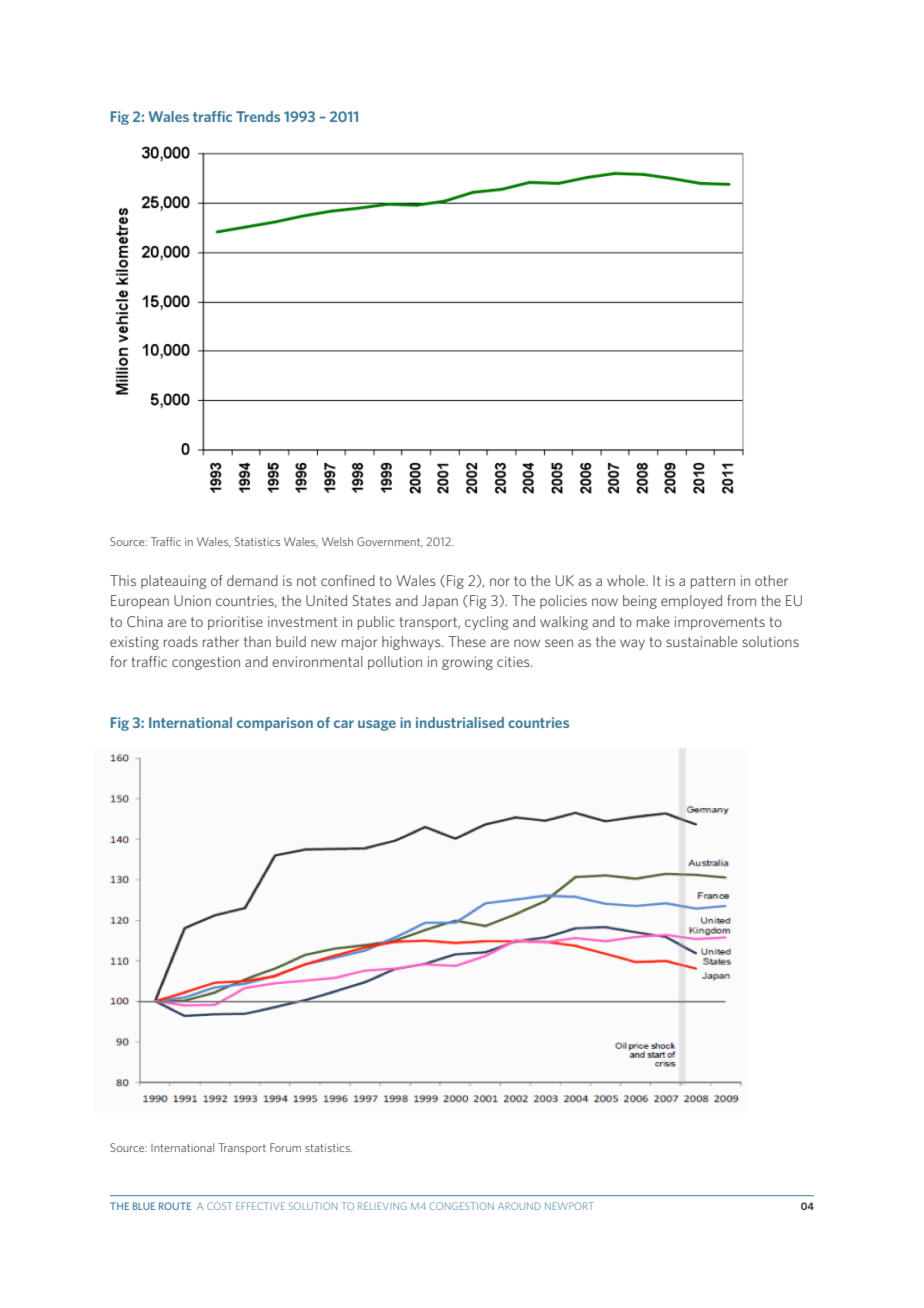 The image size is (924, 1308). Describe the element at coordinates (258, 116) in the page. I see `Trends` at that location.
